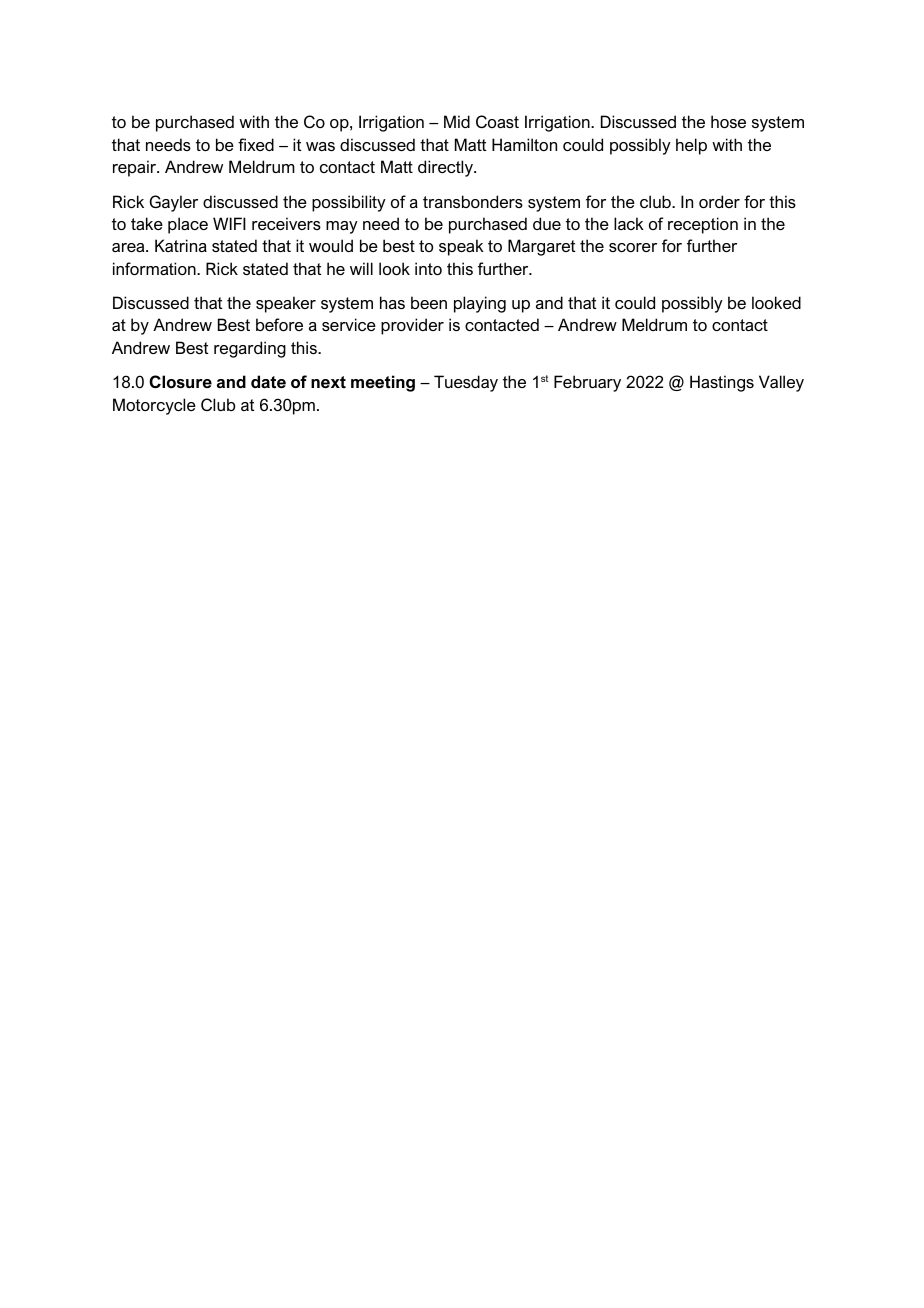  I want to click on playing, so click(480, 304).
